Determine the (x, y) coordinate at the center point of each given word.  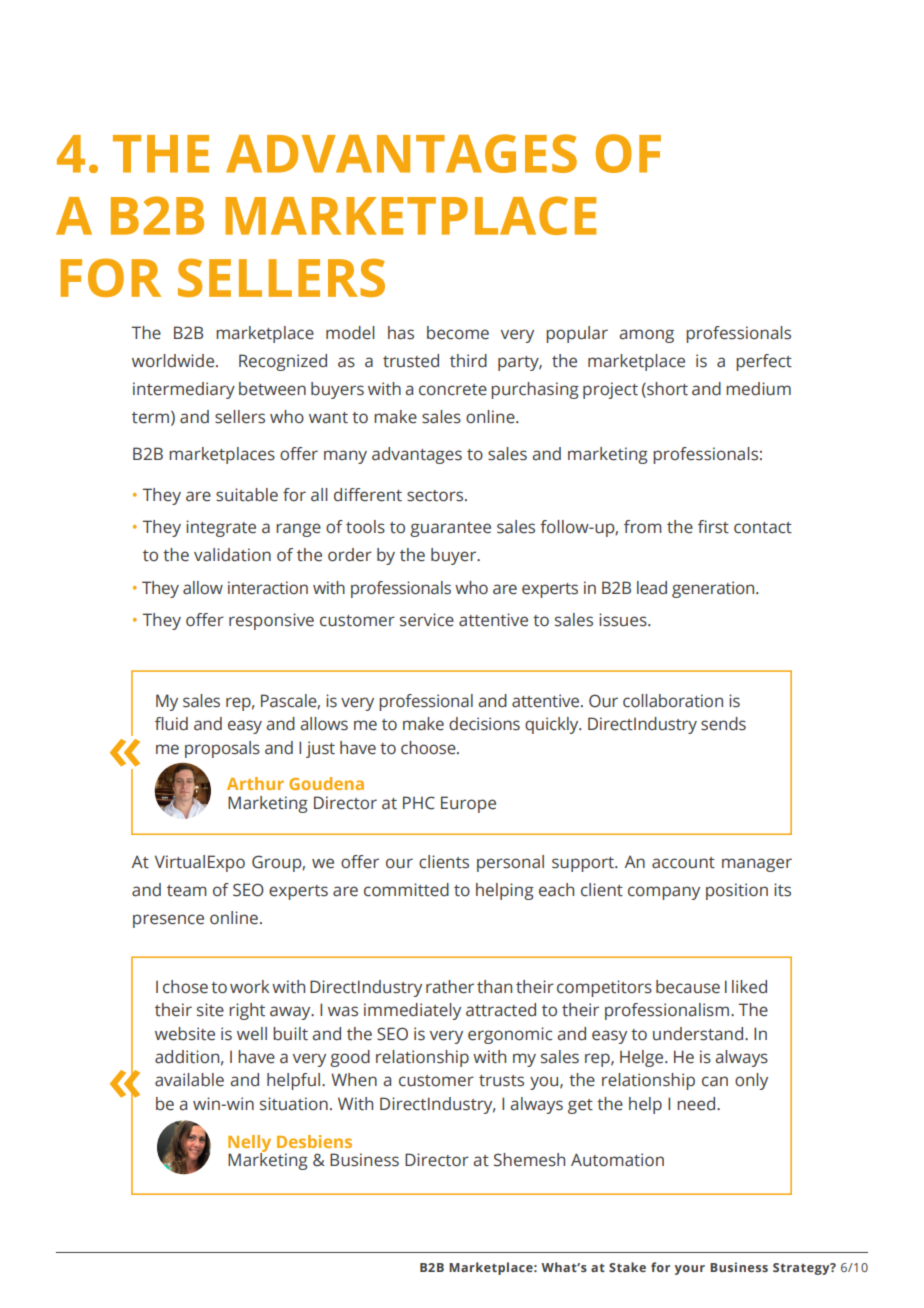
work (249, 987)
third (468, 361)
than (494, 987)
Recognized (283, 362)
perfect (764, 362)
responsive (271, 621)
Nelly (249, 1144)
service (427, 620)
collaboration (673, 701)
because (688, 987)
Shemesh (529, 1160)
